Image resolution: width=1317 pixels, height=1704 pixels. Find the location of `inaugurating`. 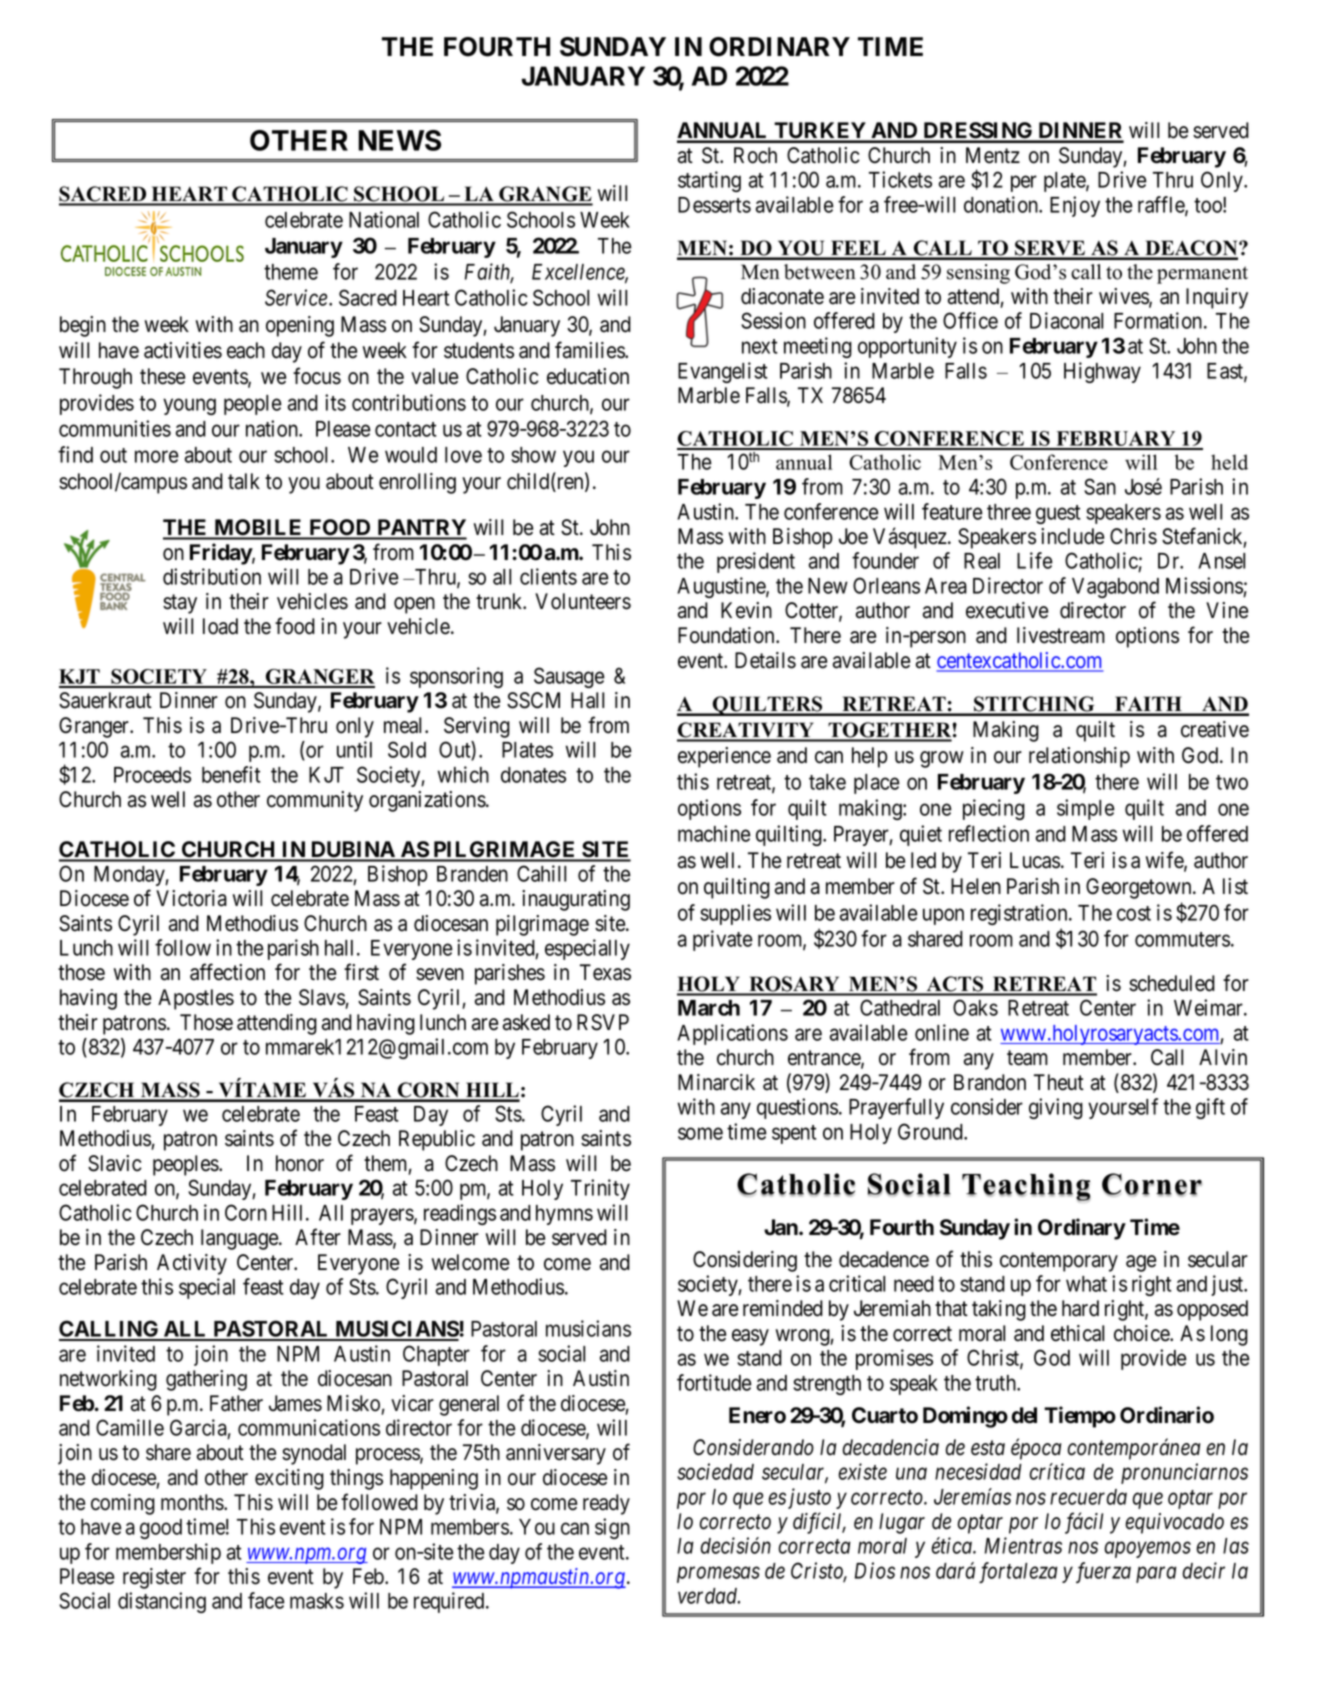

inaugurating is located at coordinates (576, 900).
